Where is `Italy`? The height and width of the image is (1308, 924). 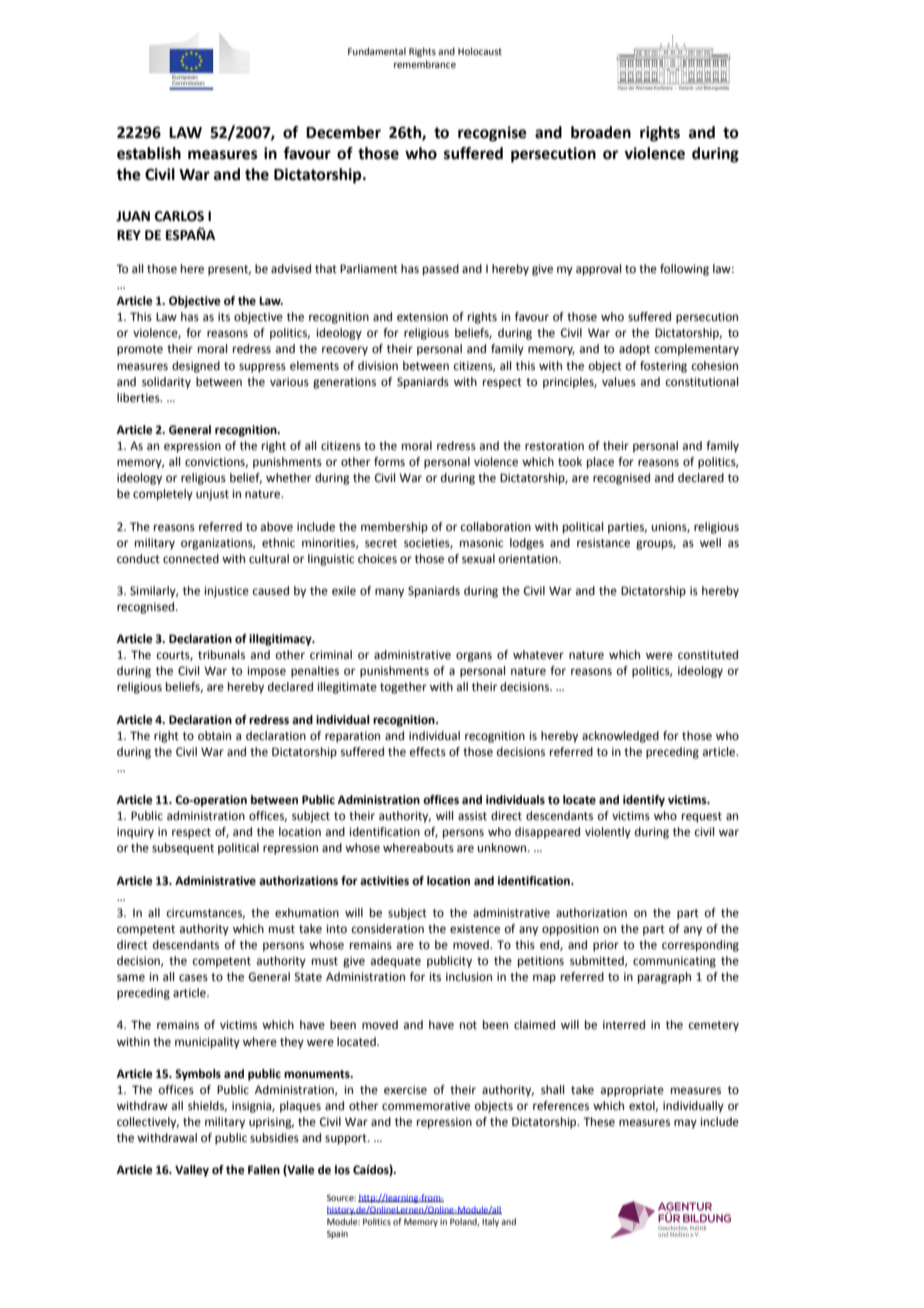 Italy is located at coordinates (490, 1222).
